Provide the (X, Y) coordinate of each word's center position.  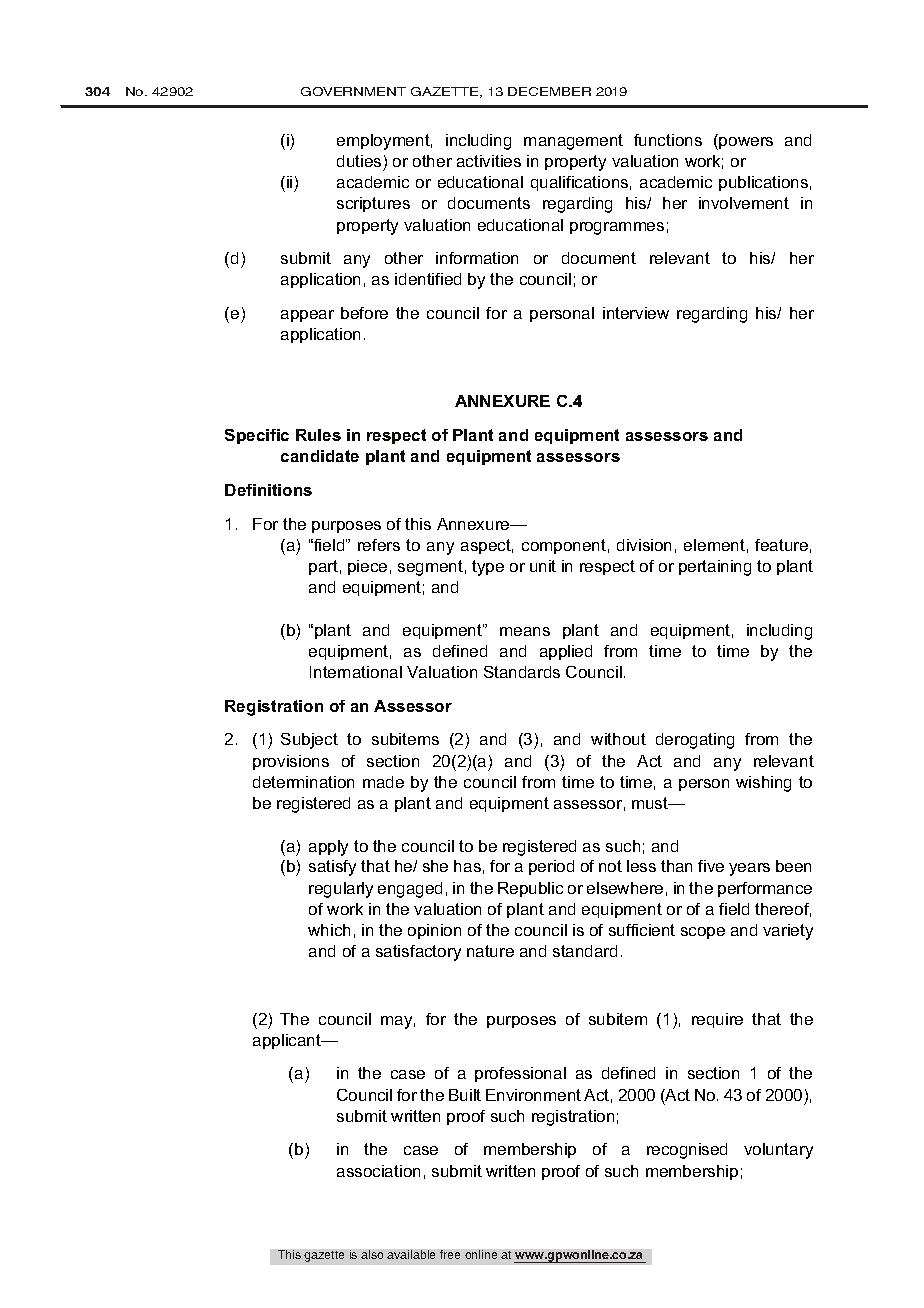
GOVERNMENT (353, 91)
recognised (687, 1151)
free (450, 1254)
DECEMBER (549, 91)
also (372, 1254)
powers (745, 142)
